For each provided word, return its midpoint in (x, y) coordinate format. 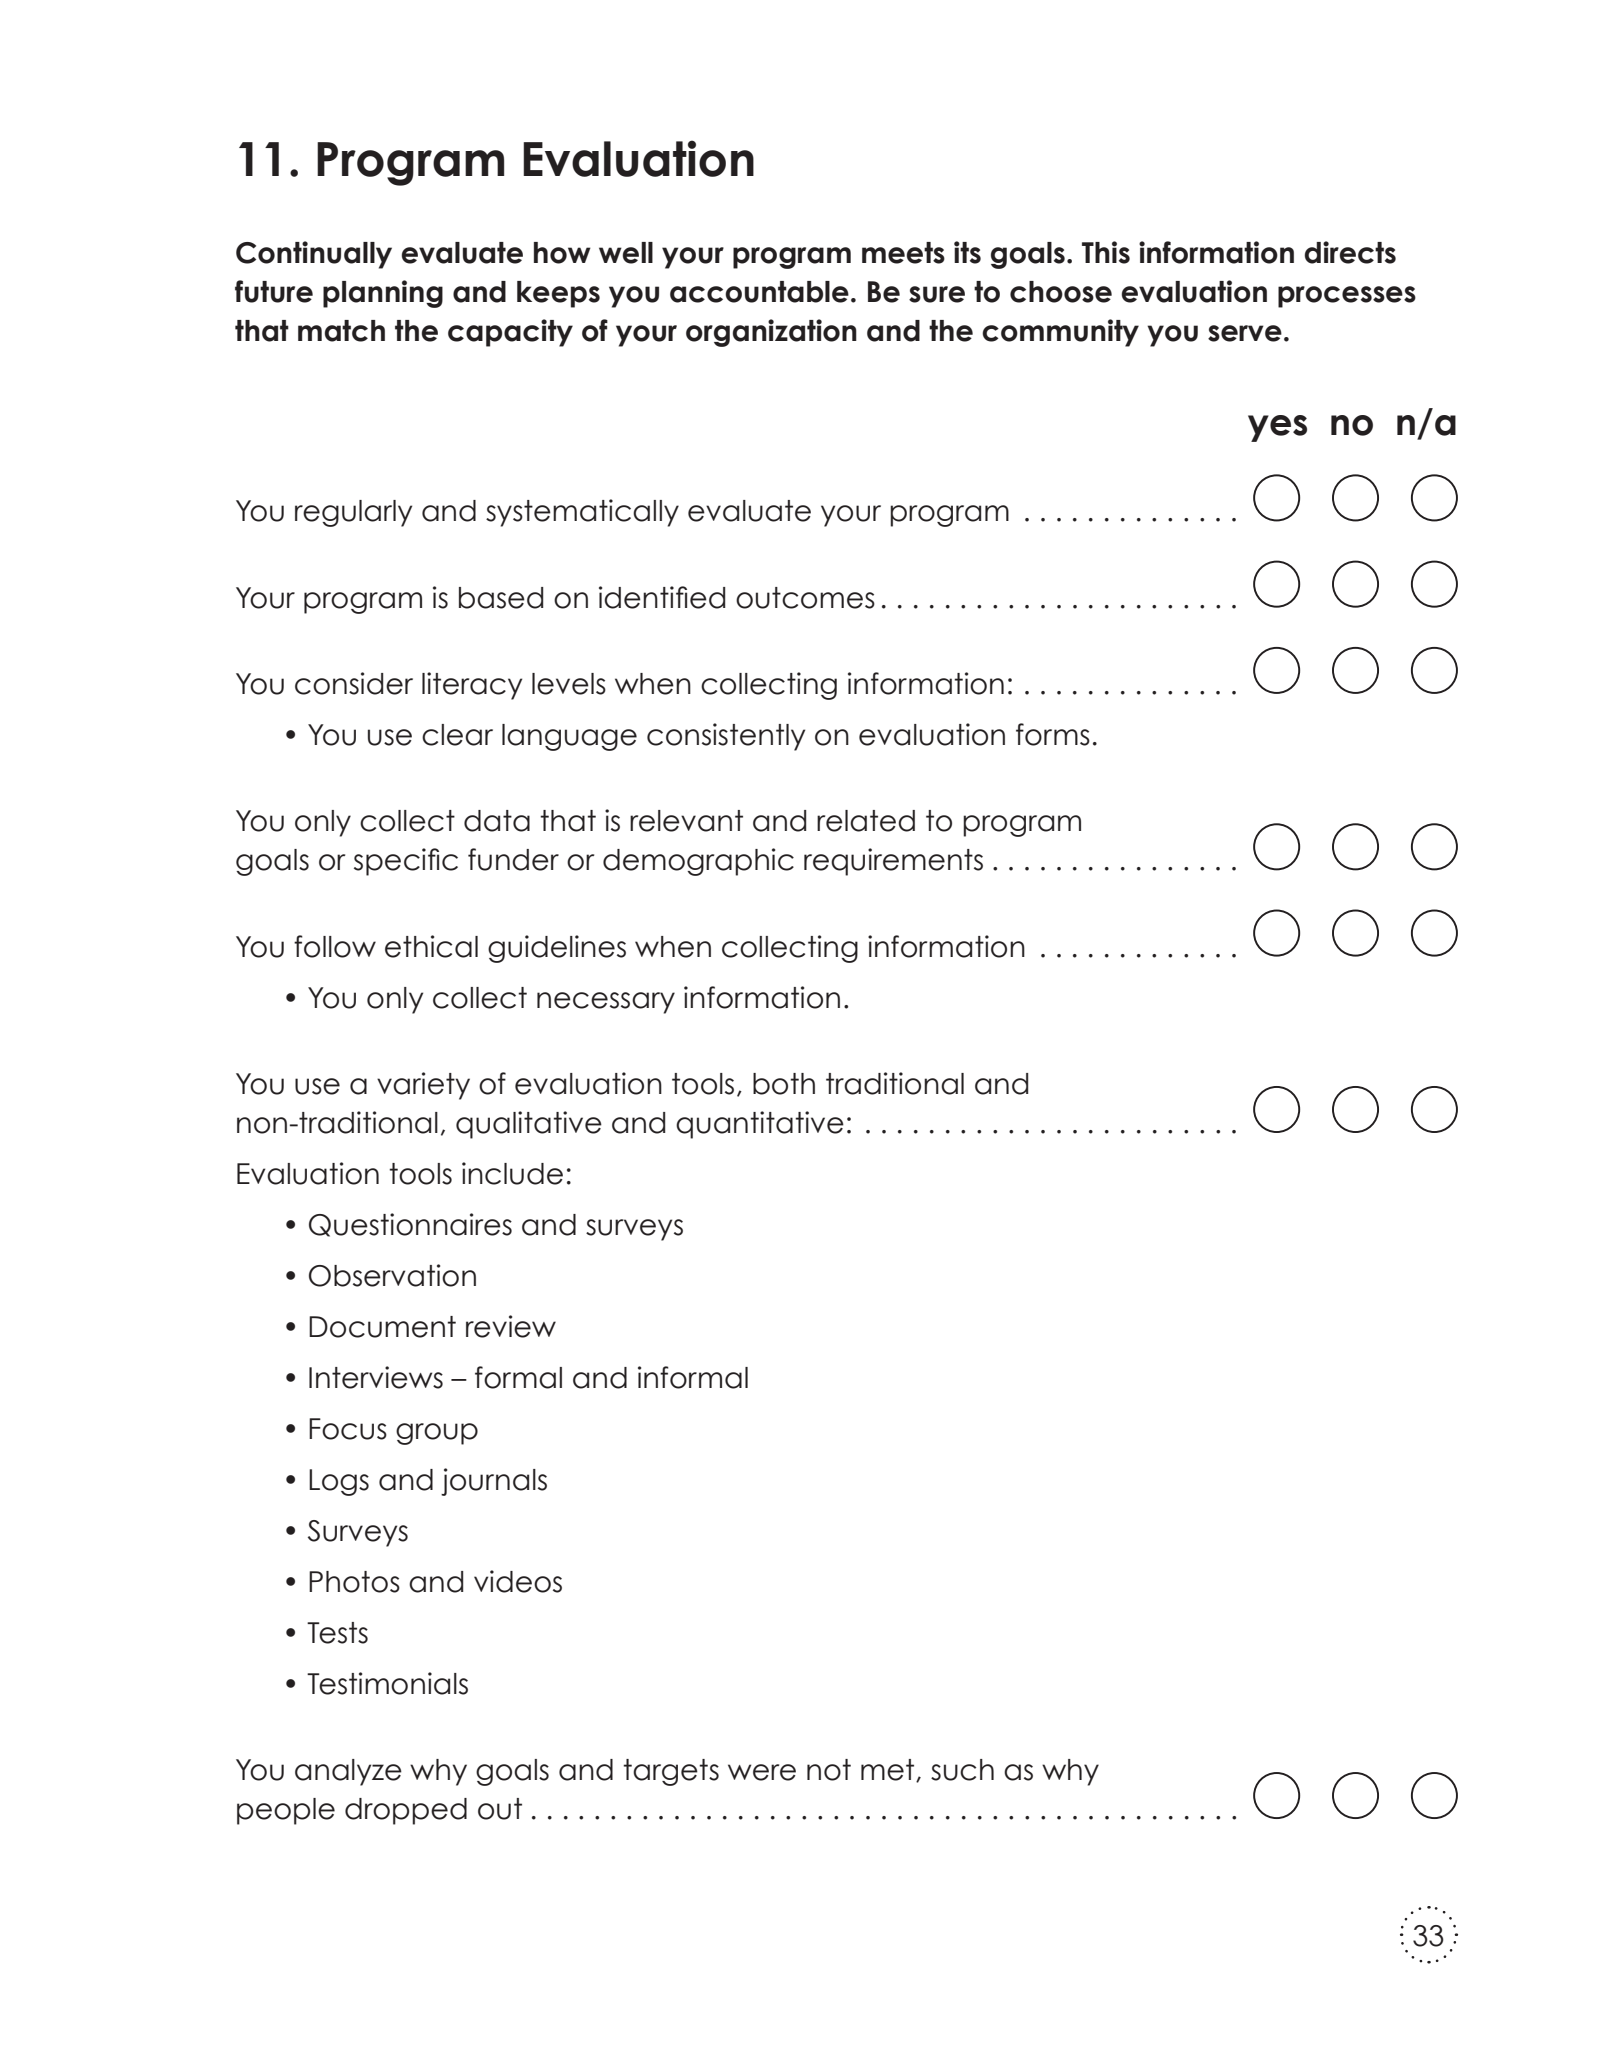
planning (383, 294)
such (962, 1770)
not (829, 1770)
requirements (893, 862)
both (784, 1084)
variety (423, 1086)
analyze (348, 1772)
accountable (759, 292)
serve (1245, 333)
